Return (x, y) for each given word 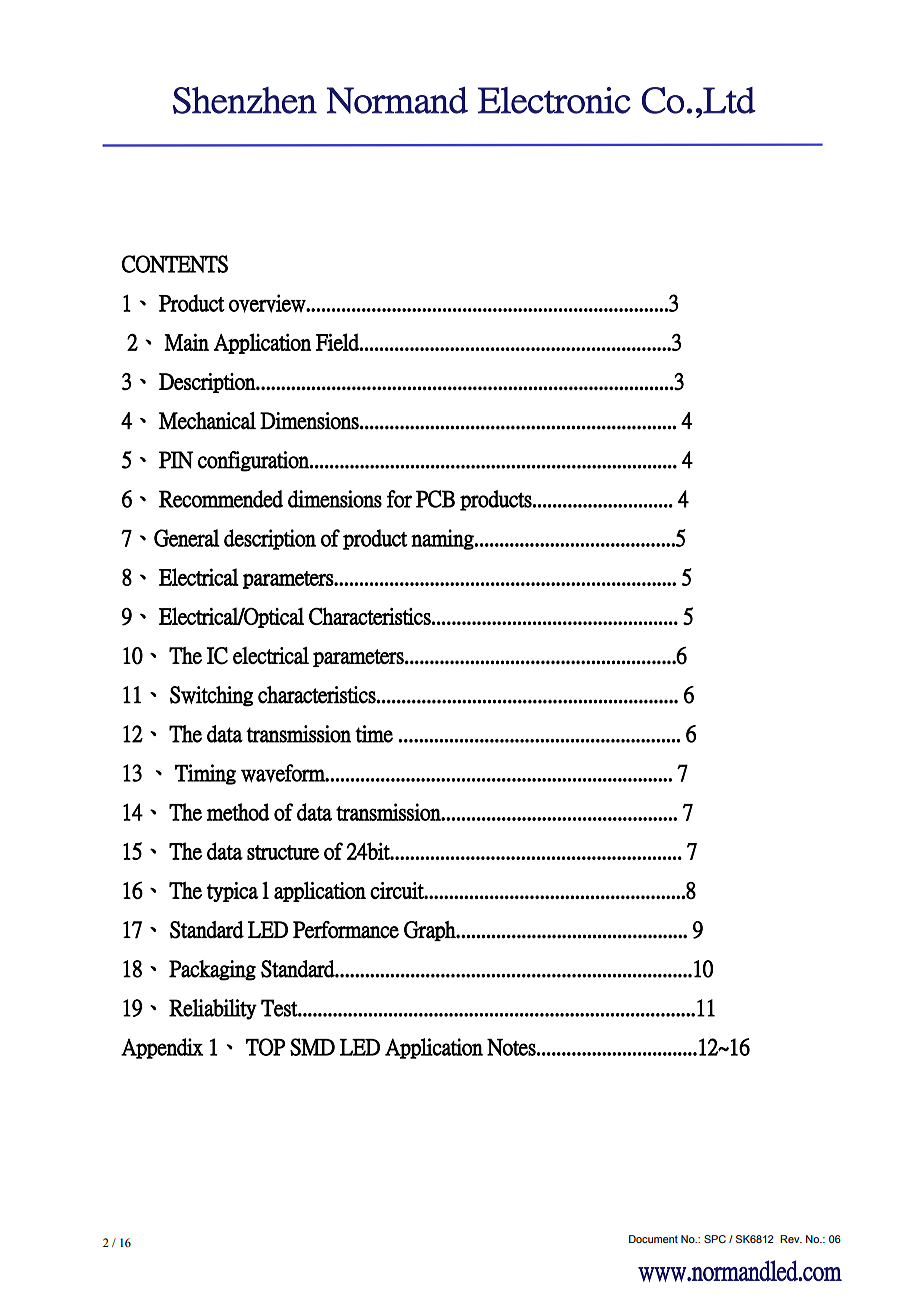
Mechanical (207, 421)
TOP (265, 1047)
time (374, 734)
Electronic (554, 100)
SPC (715, 1239)
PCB (435, 499)
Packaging (212, 970)
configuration (254, 461)
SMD (312, 1047)
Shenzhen (245, 100)
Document (653, 1239)
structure (283, 852)
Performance (346, 930)
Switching (211, 696)
